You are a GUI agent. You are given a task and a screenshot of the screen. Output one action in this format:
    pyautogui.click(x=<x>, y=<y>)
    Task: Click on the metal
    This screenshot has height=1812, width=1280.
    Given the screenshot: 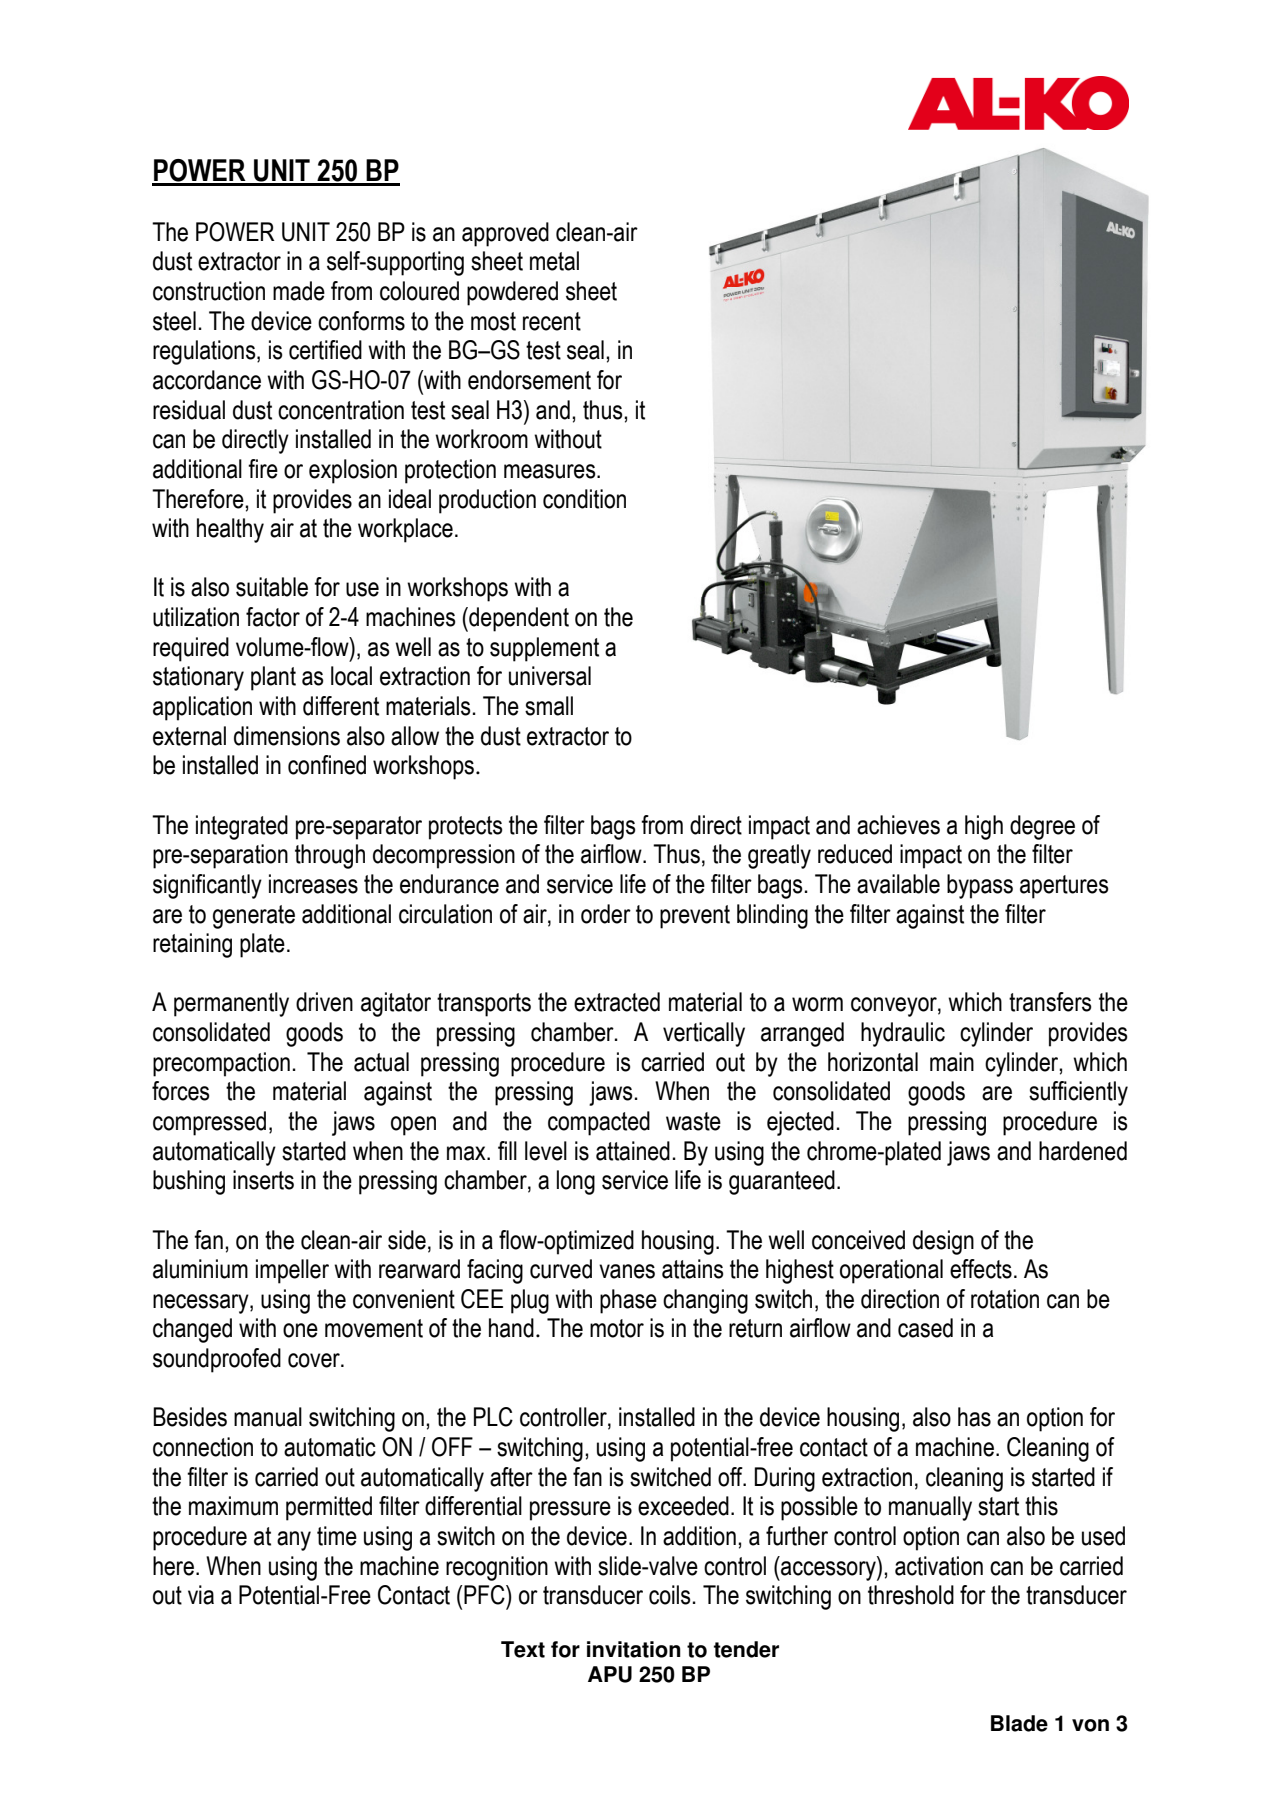 What is the action you would take?
    pyautogui.click(x=554, y=261)
